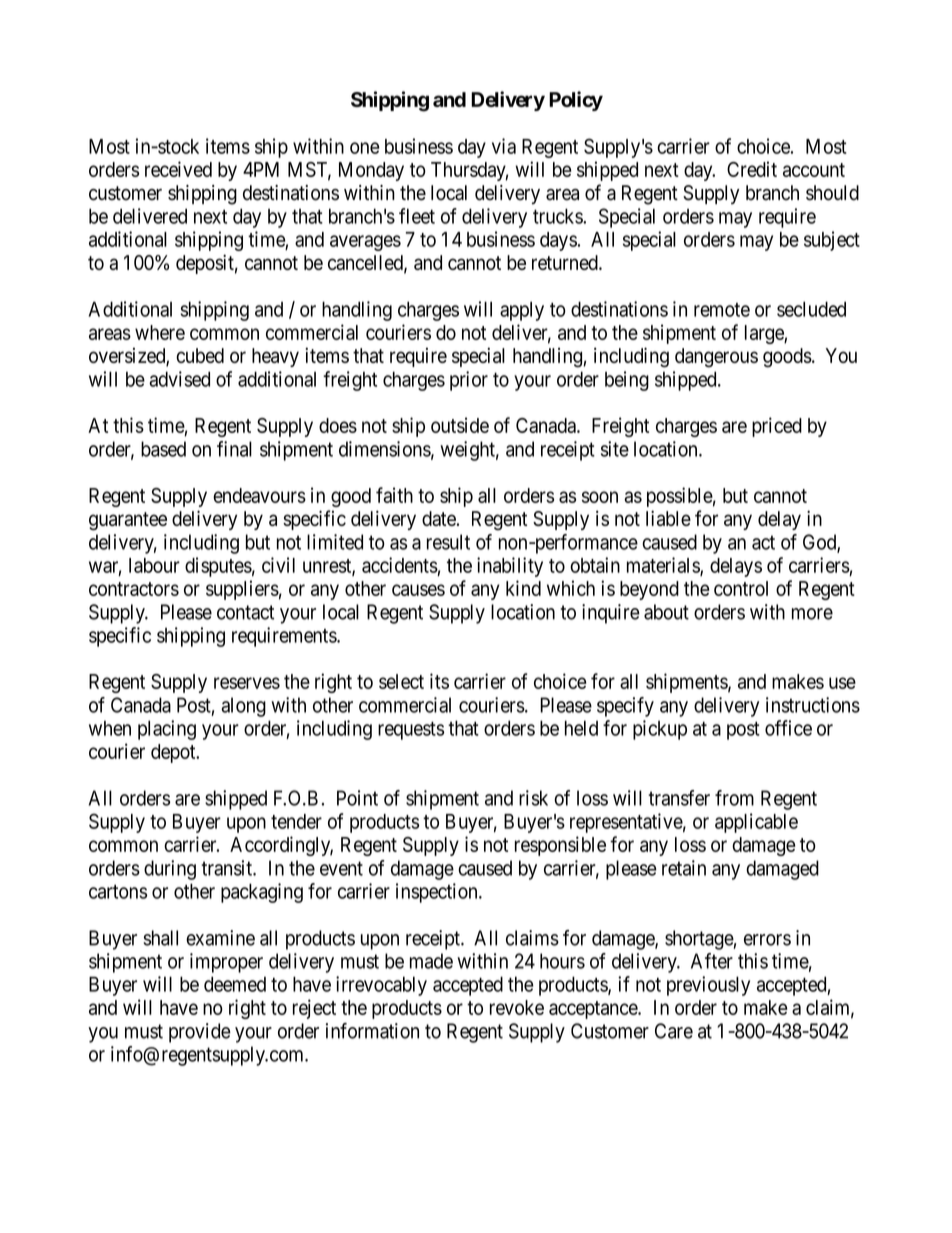  What do you see at coordinates (716, 358) in the page?
I see `dangerous` at bounding box center [716, 358].
